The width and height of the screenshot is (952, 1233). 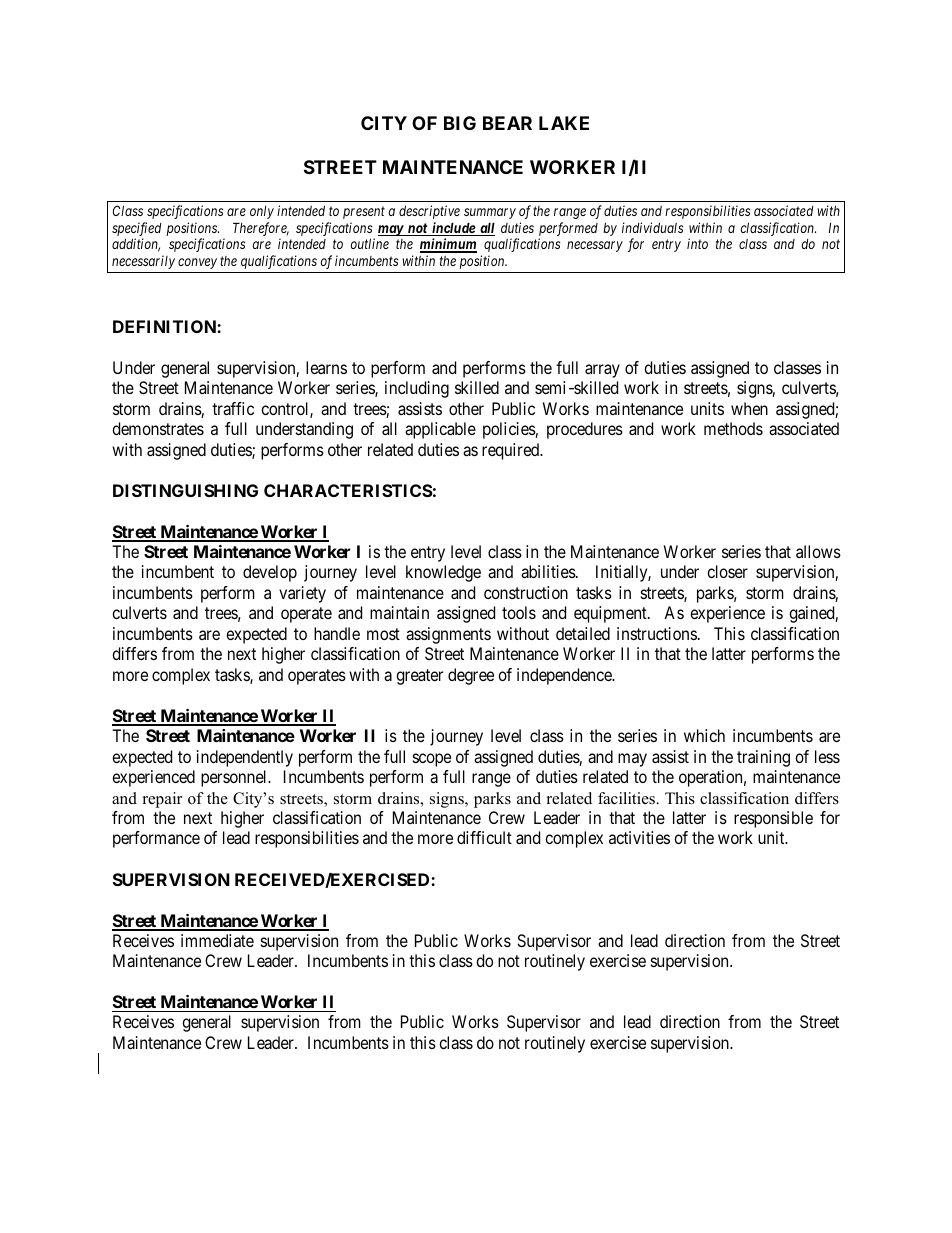 What do you see at coordinates (749, 408) in the screenshot?
I see `when` at bounding box center [749, 408].
